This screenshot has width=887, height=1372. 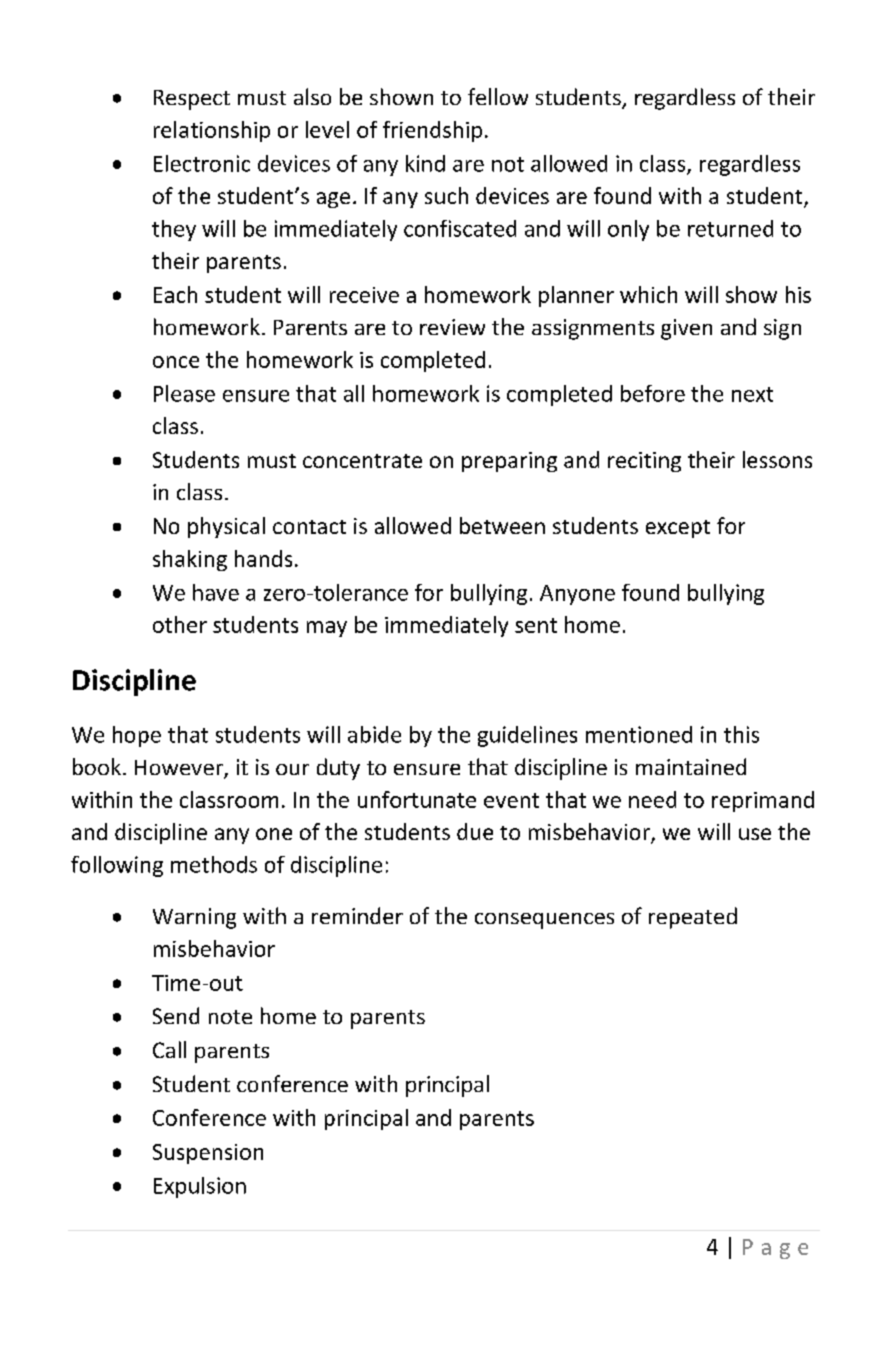 I want to click on unfortunate, so click(x=417, y=799).
